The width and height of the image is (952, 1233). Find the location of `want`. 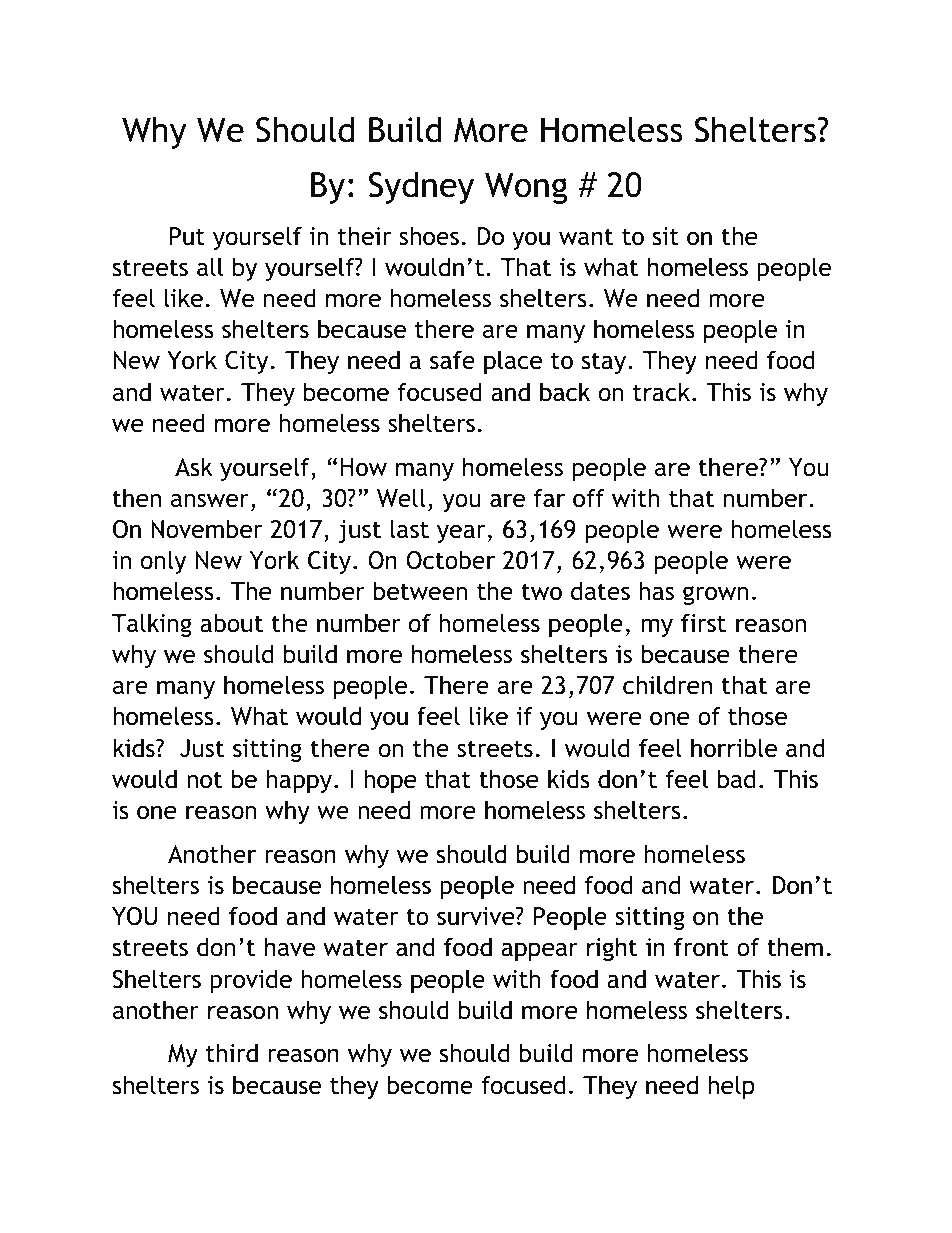

want is located at coordinates (586, 237).
